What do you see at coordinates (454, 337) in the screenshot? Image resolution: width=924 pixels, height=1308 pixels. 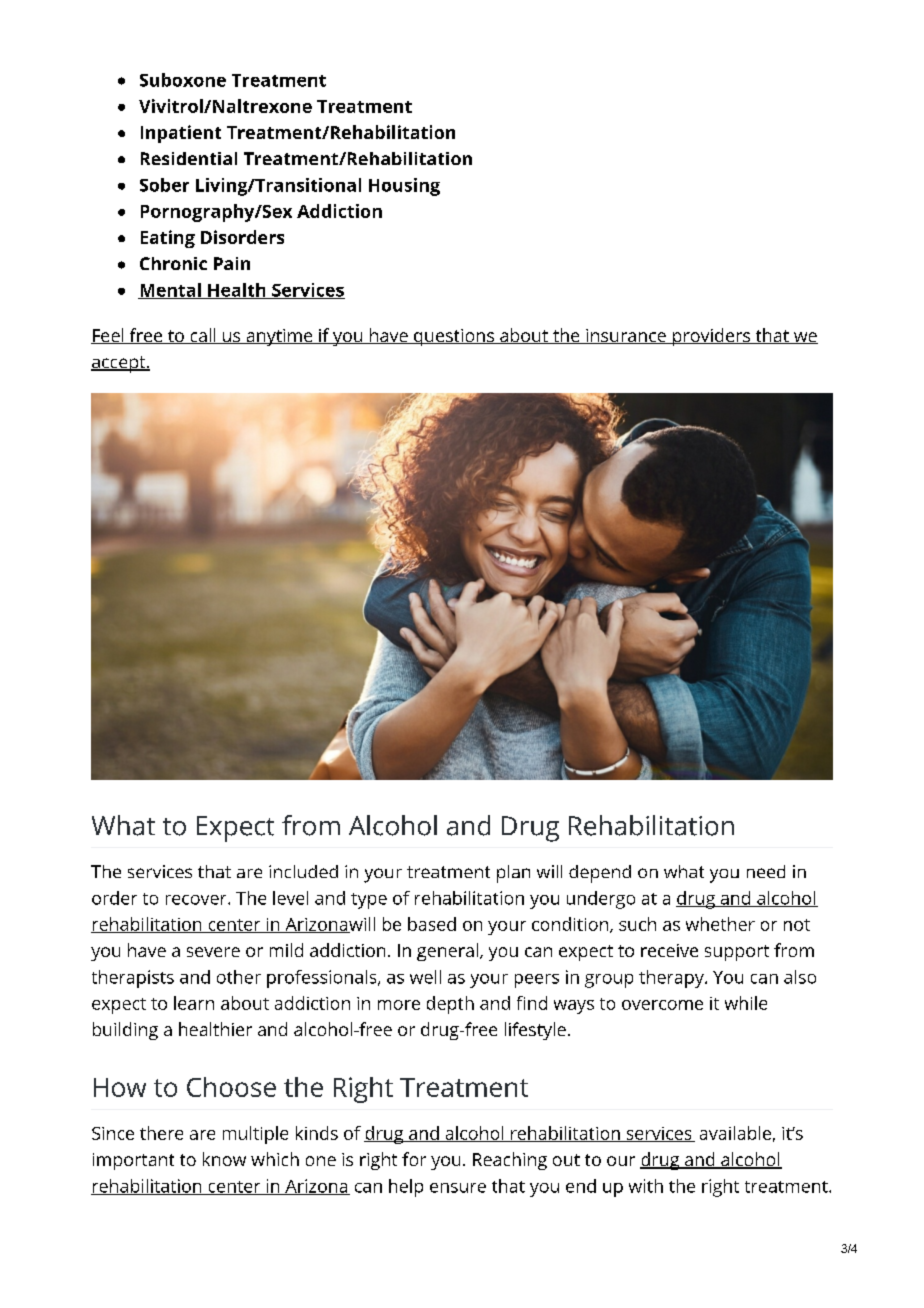 I see `questions` at bounding box center [454, 337].
